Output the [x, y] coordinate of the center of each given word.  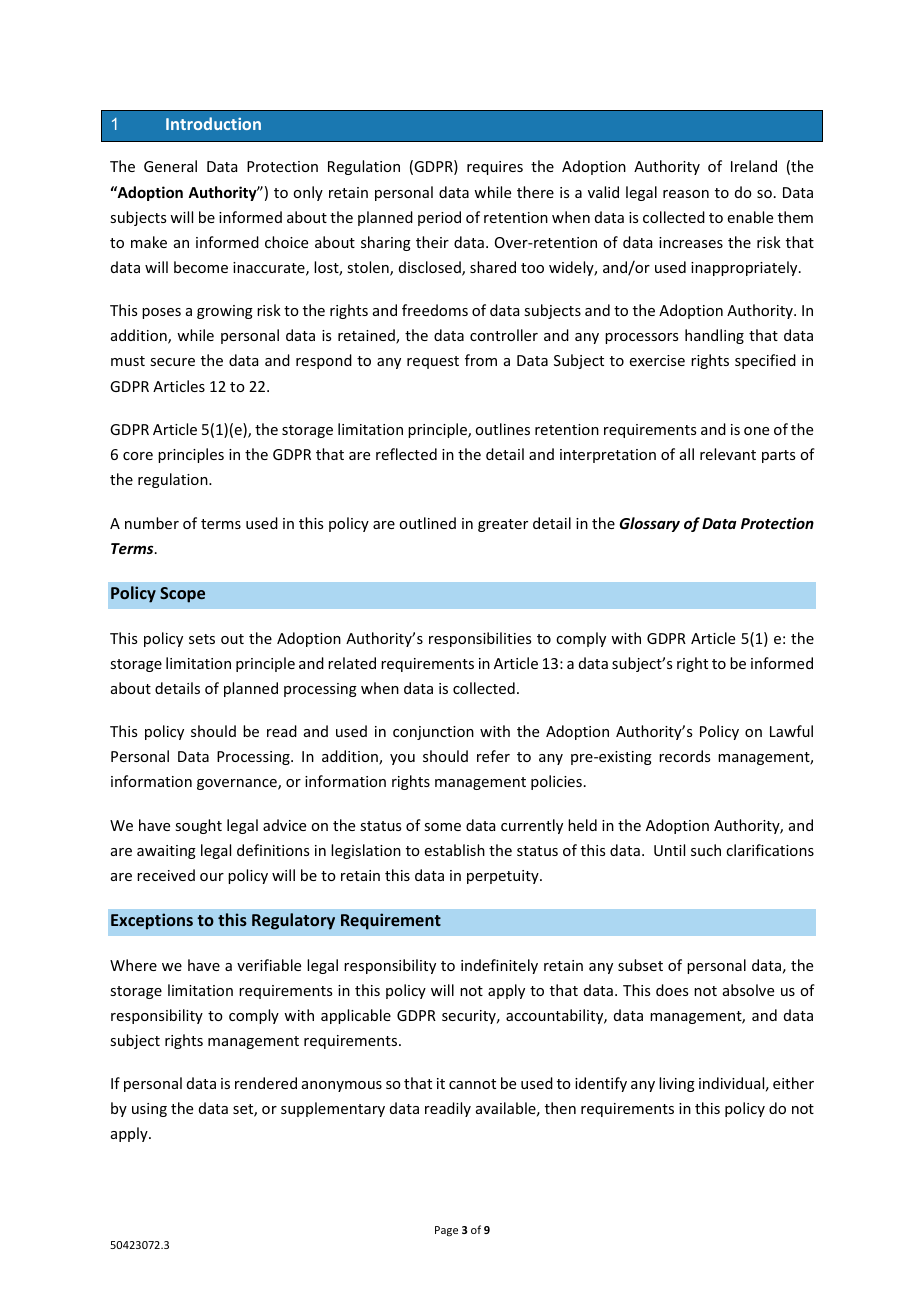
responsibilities [480, 639]
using [149, 1110]
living [677, 1084]
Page [446, 1231]
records [684, 756]
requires [495, 168]
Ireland [754, 166]
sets [202, 639]
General [170, 166]
